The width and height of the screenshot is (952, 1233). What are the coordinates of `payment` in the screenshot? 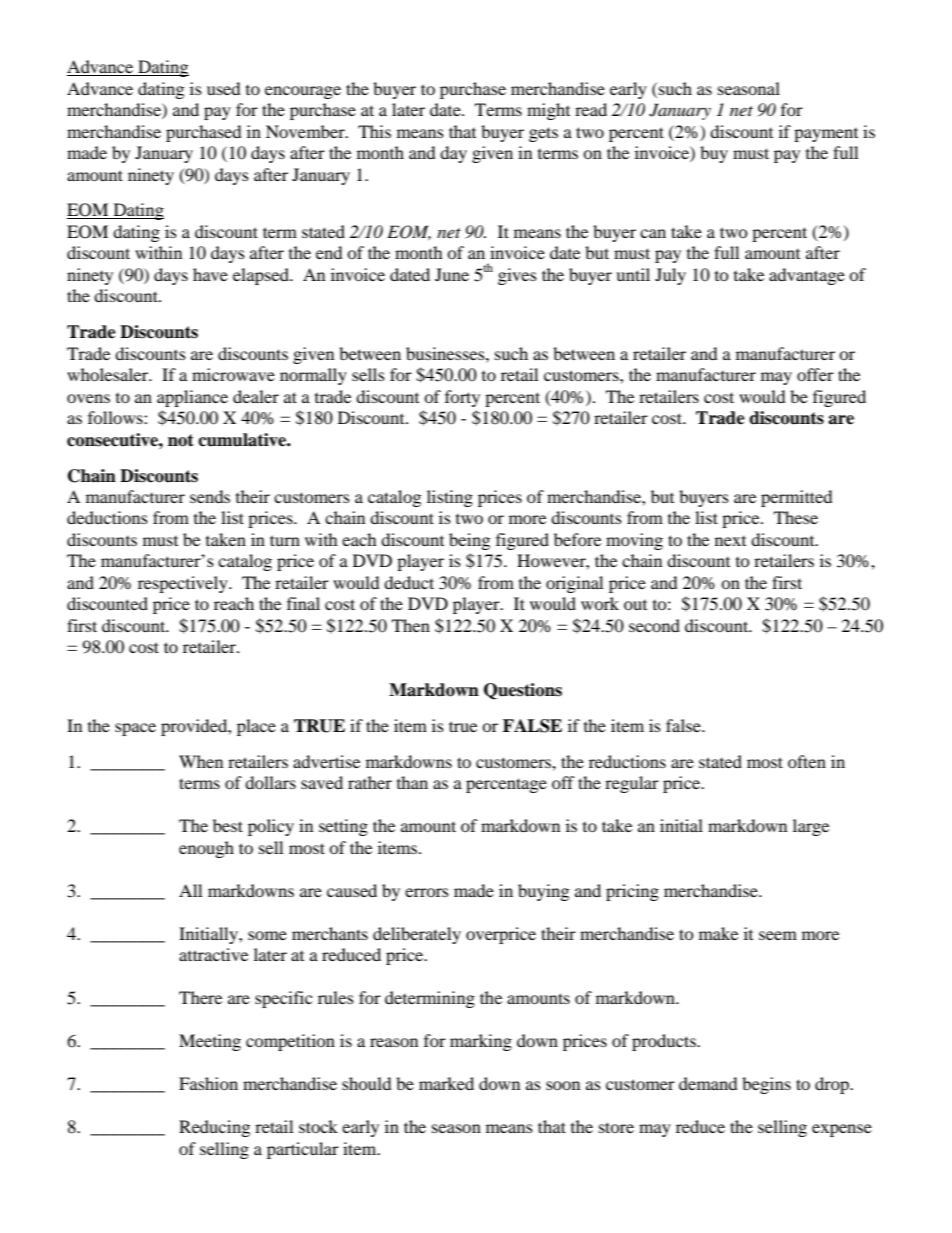 It's located at (826, 135).
